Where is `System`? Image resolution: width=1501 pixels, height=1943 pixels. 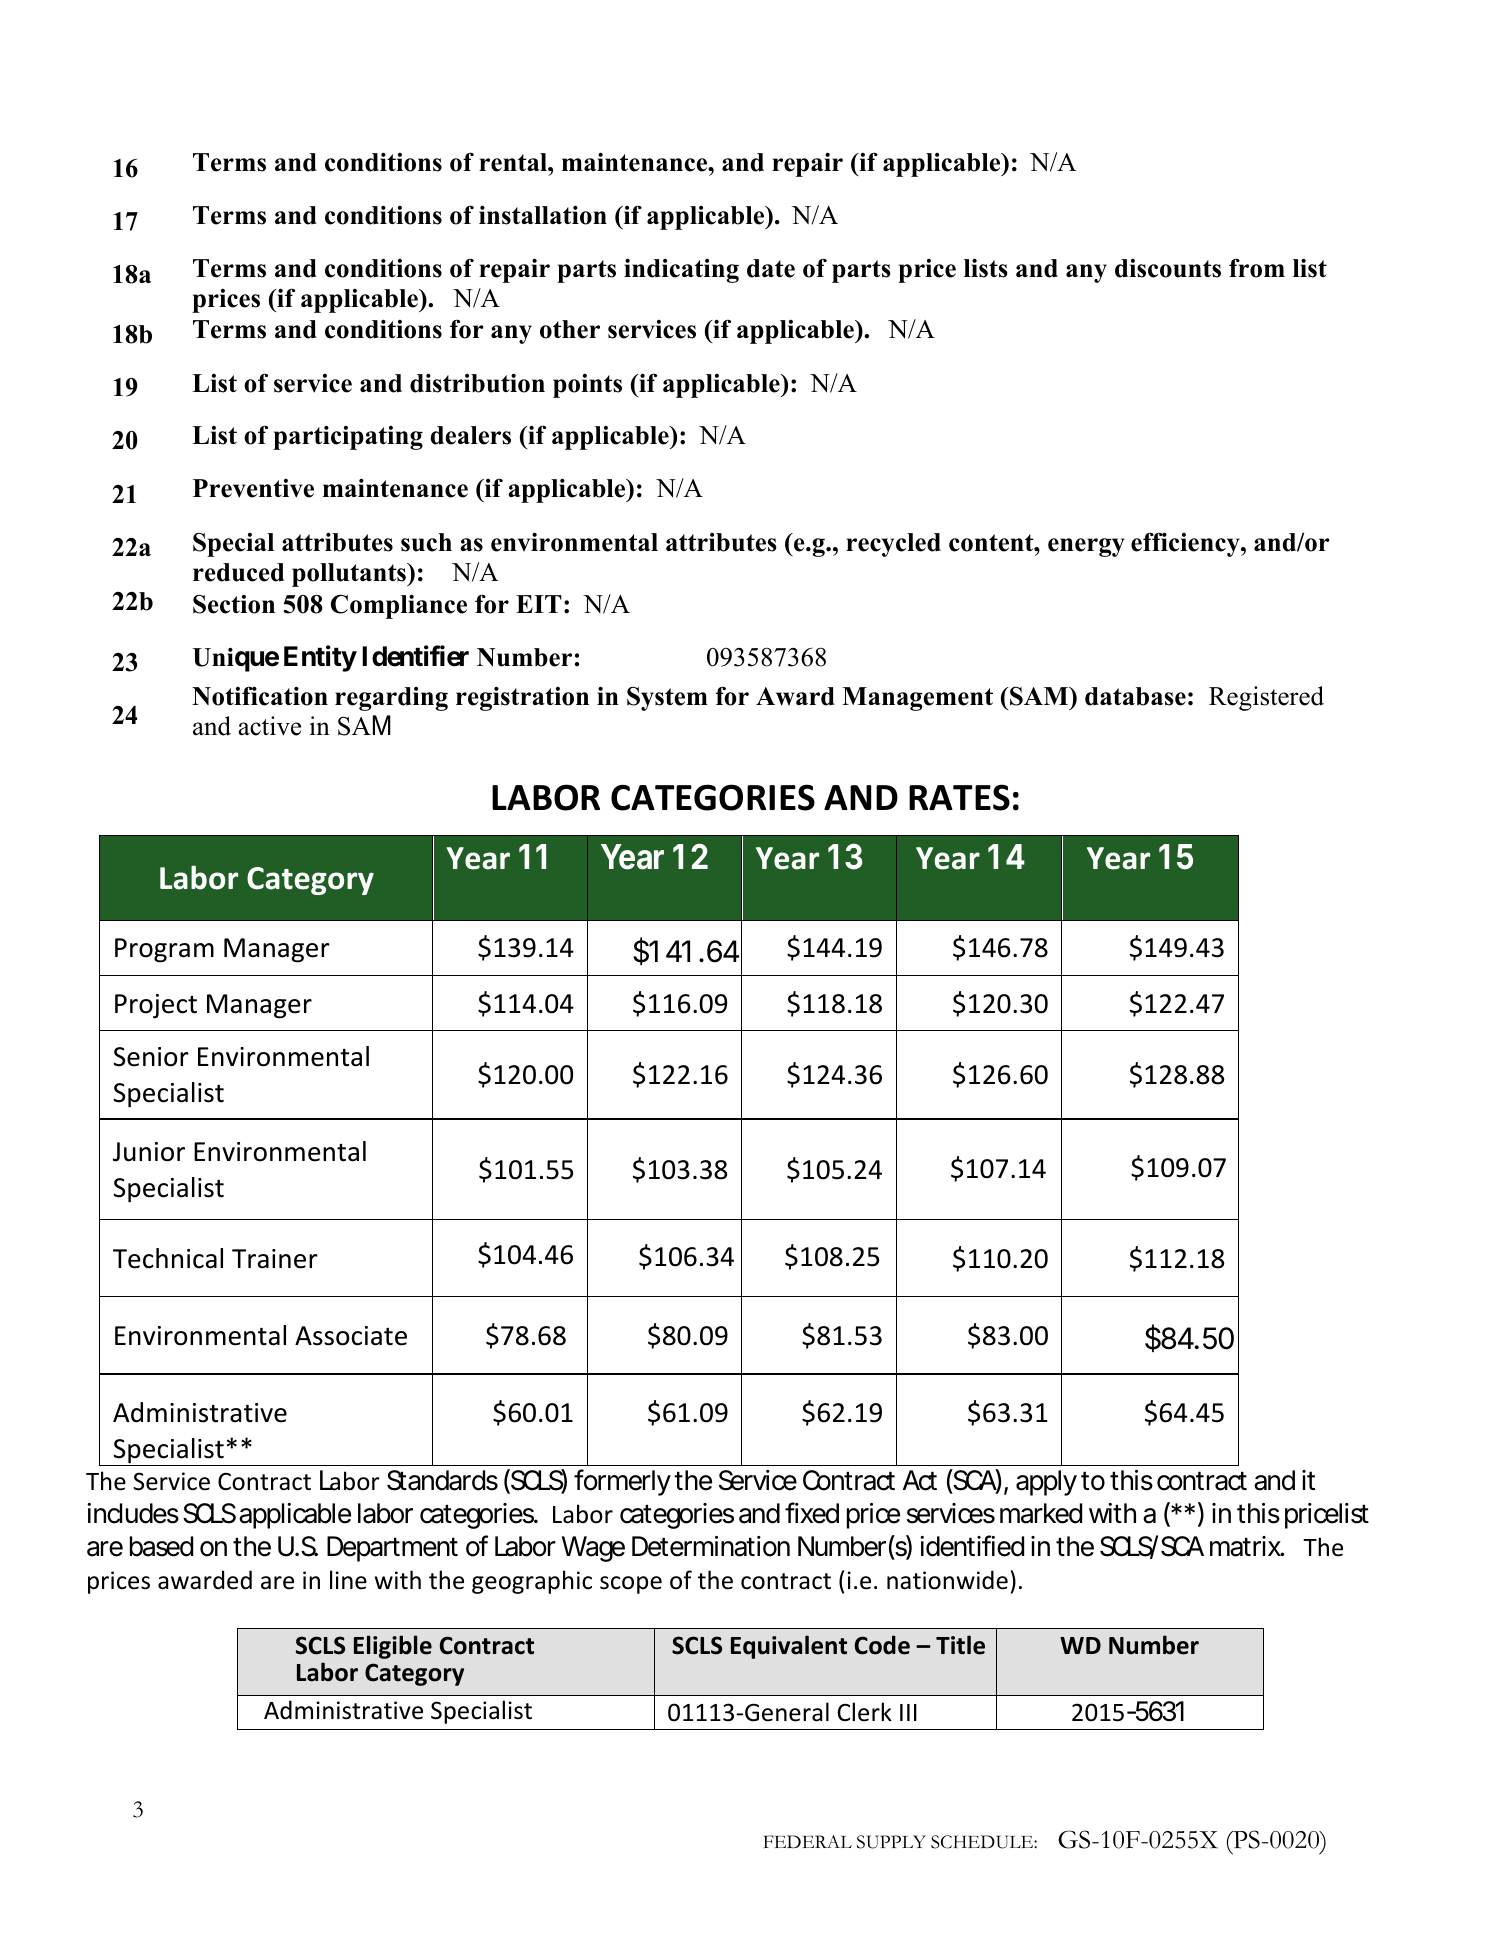
System is located at coordinates (667, 698).
